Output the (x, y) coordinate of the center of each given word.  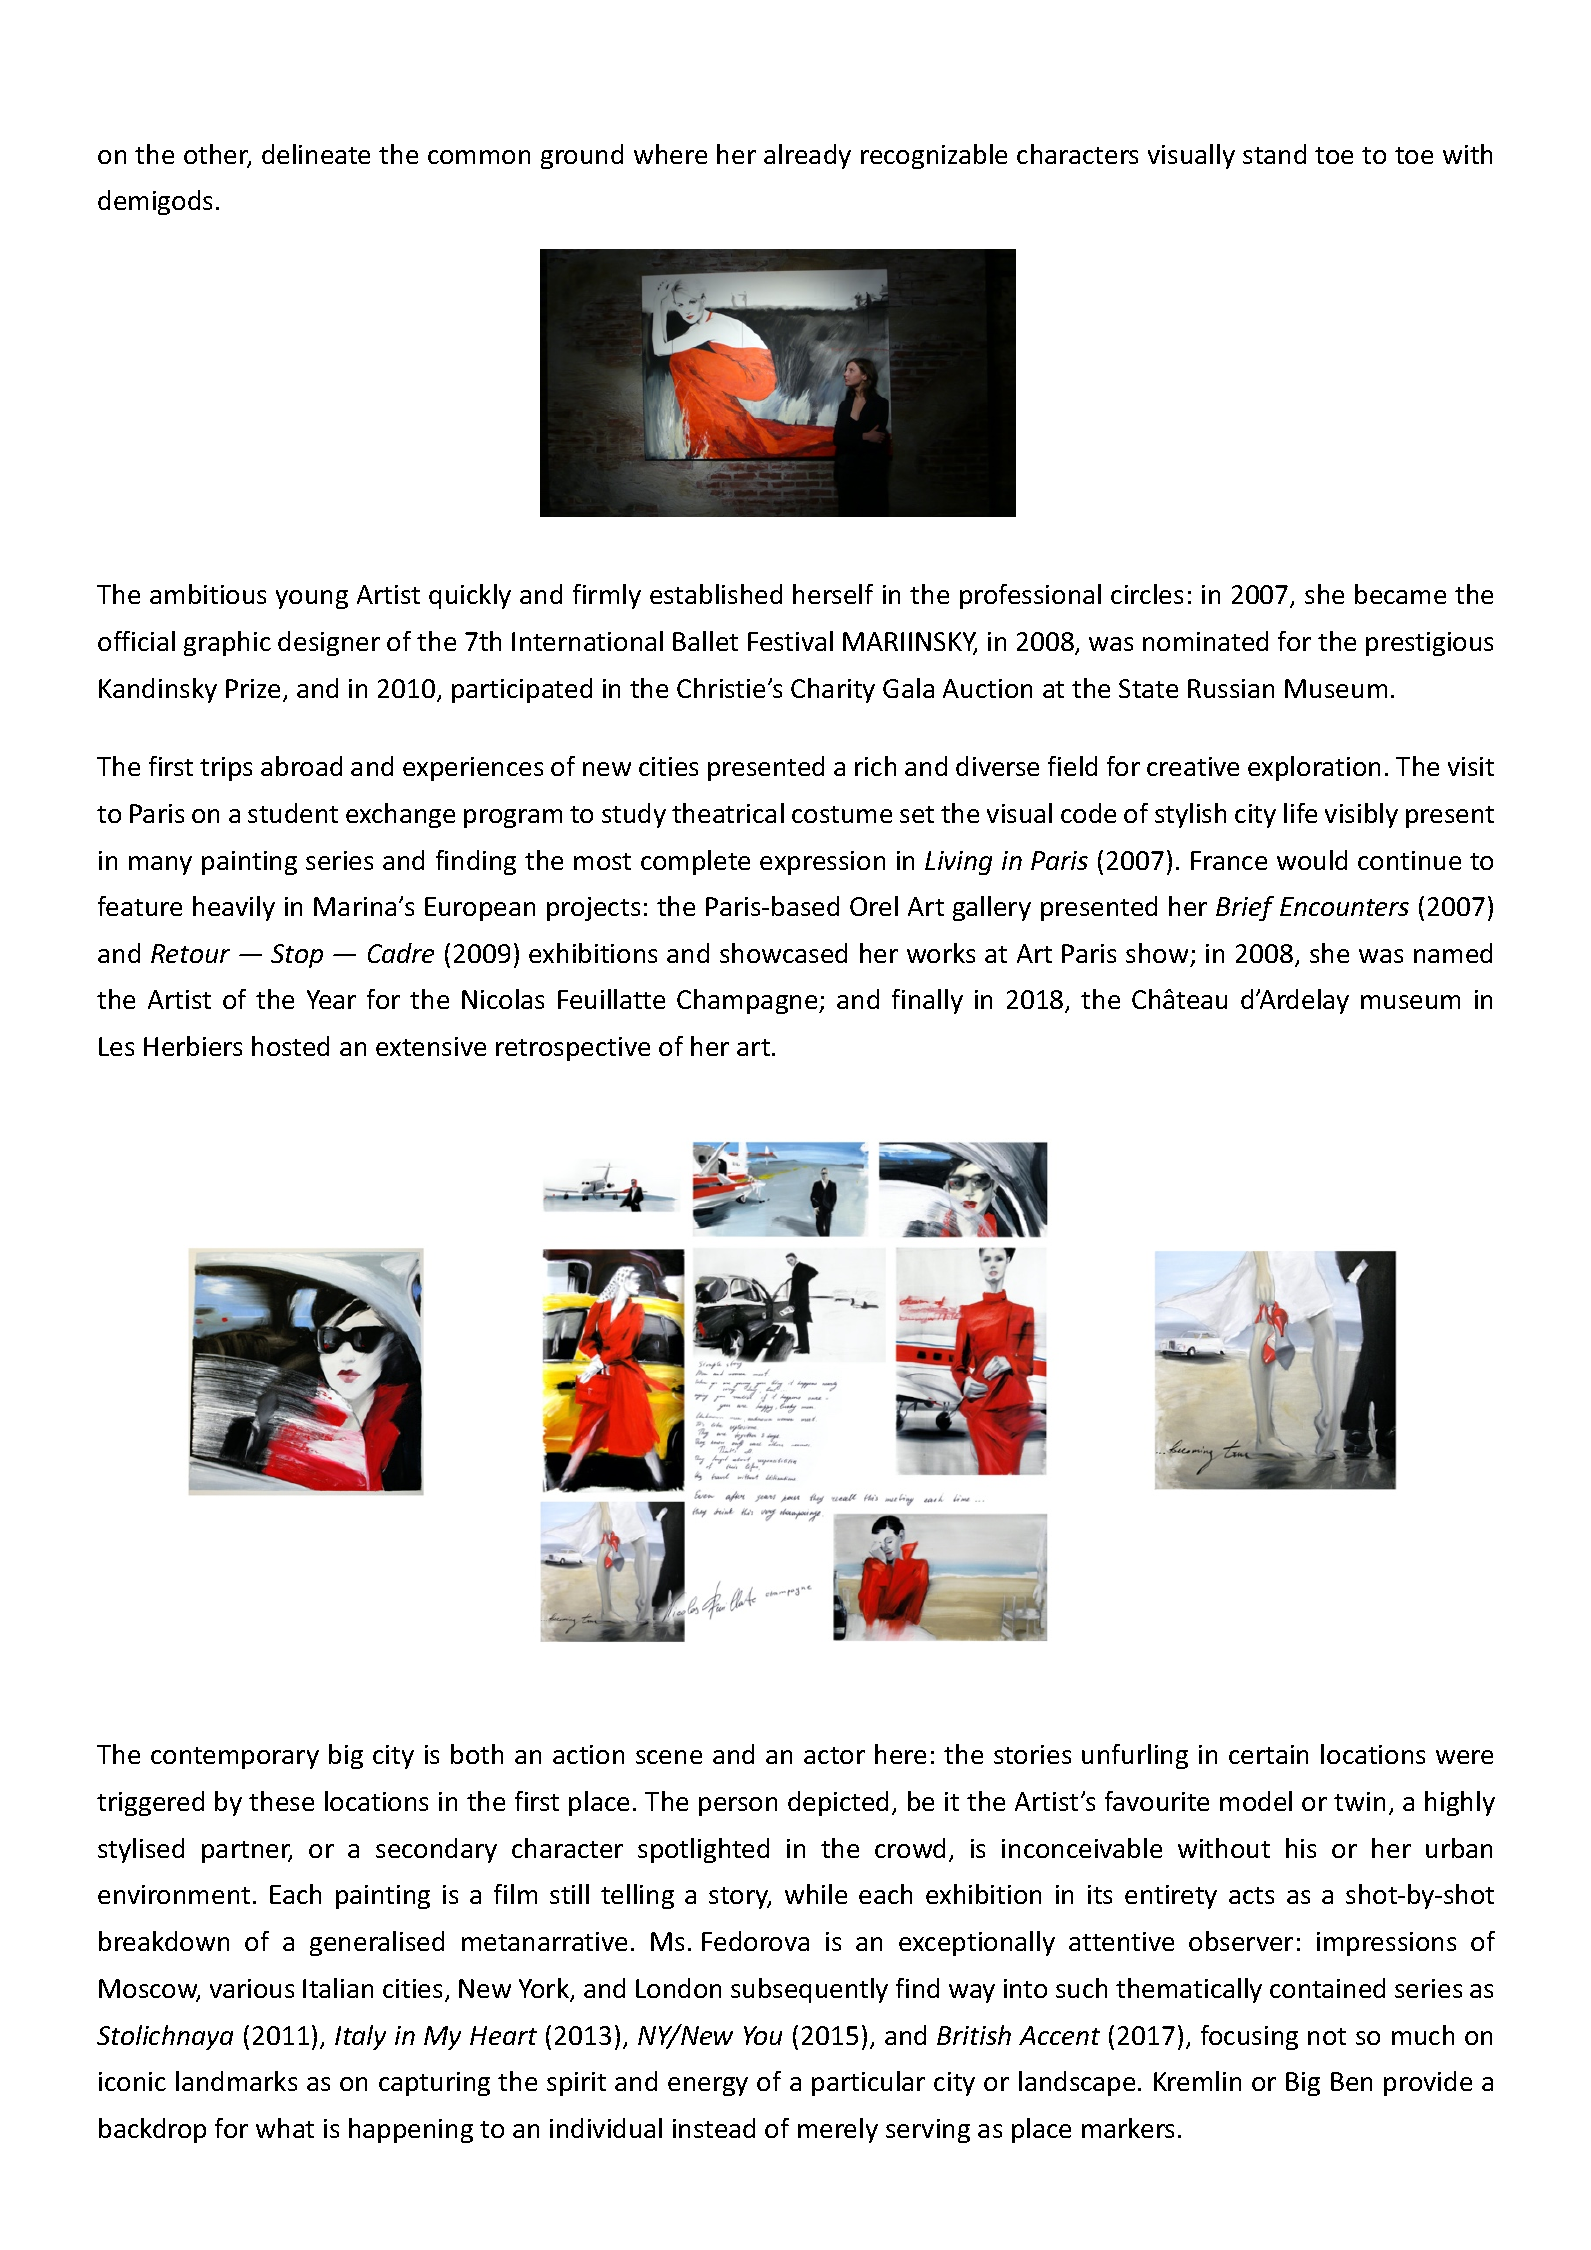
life (1300, 813)
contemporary (235, 1758)
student (293, 813)
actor (834, 1755)
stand (1274, 154)
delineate (316, 154)
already (807, 156)
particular (868, 2083)
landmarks (236, 2081)
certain (1268, 1754)
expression (822, 863)
